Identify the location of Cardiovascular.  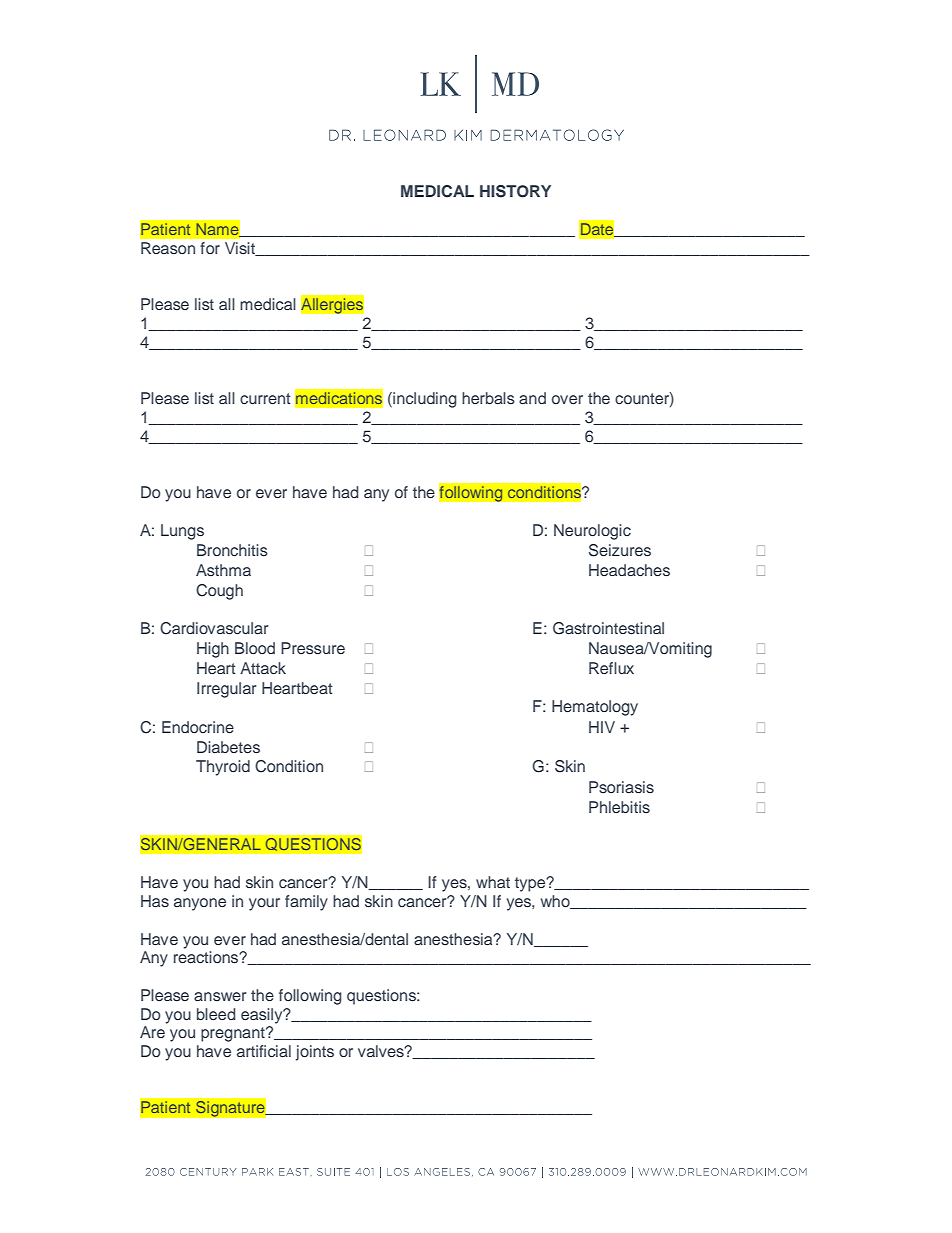
(214, 628).
